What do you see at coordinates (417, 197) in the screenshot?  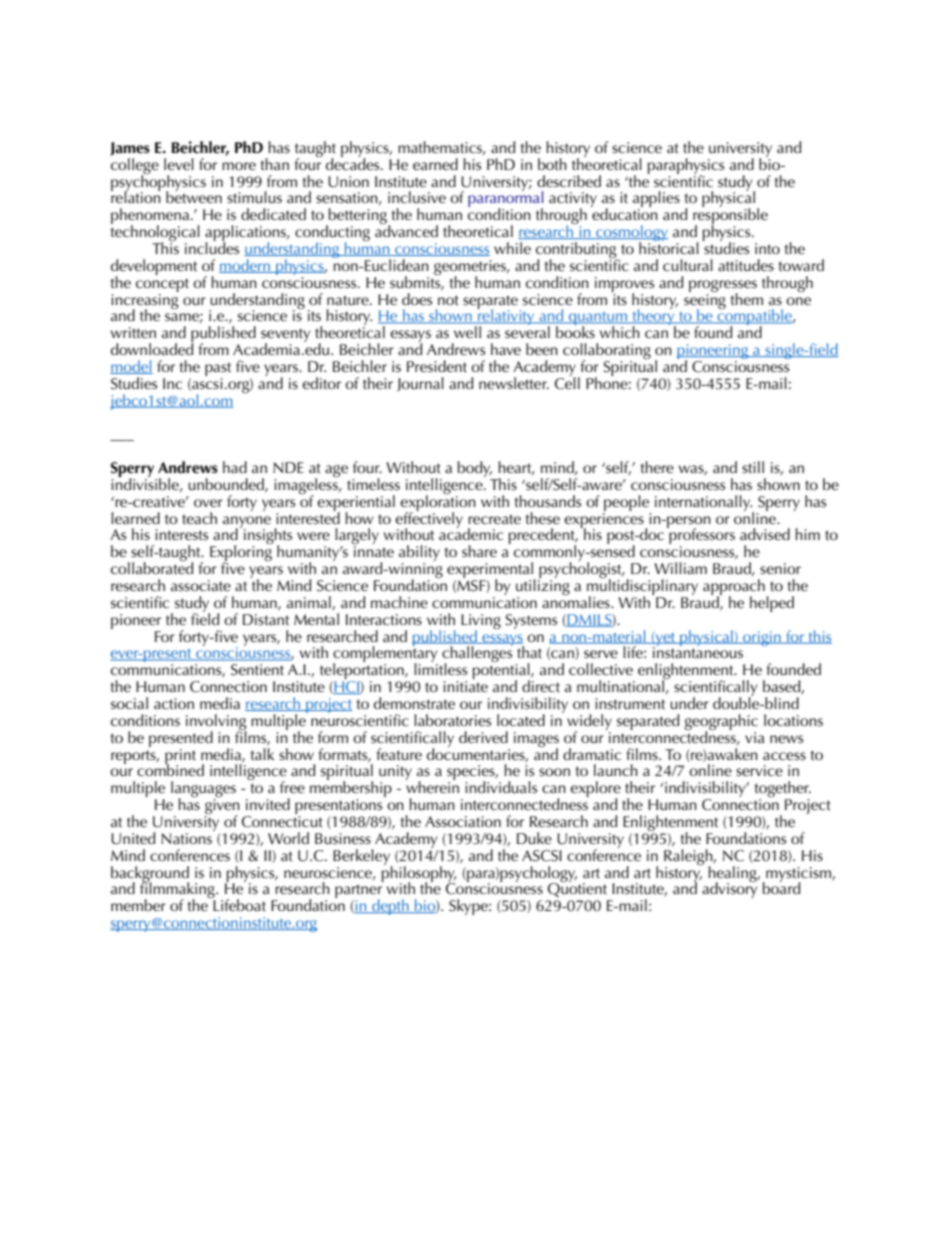 I see `inclusive` at bounding box center [417, 197].
